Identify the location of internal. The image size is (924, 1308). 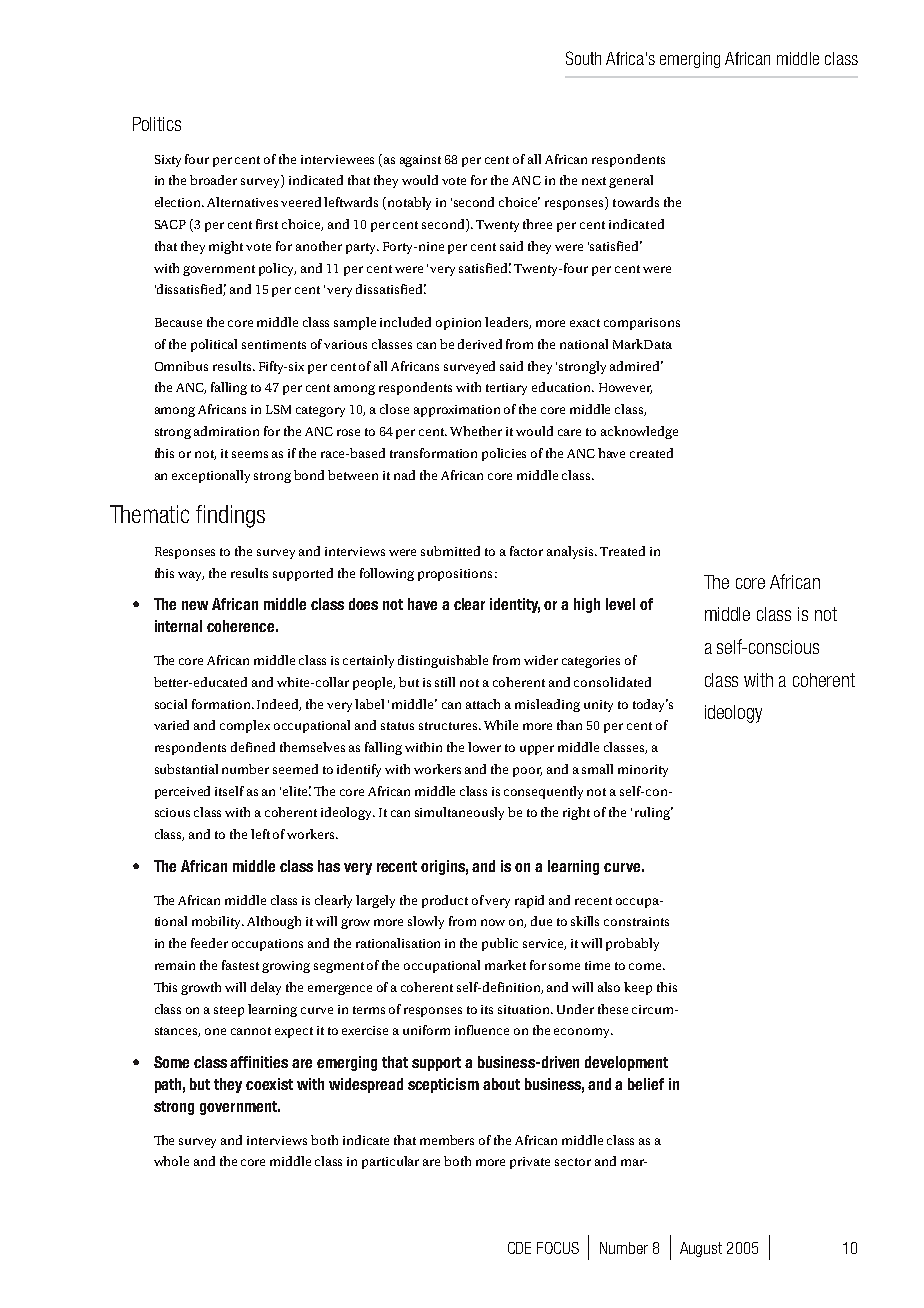
(178, 626).
